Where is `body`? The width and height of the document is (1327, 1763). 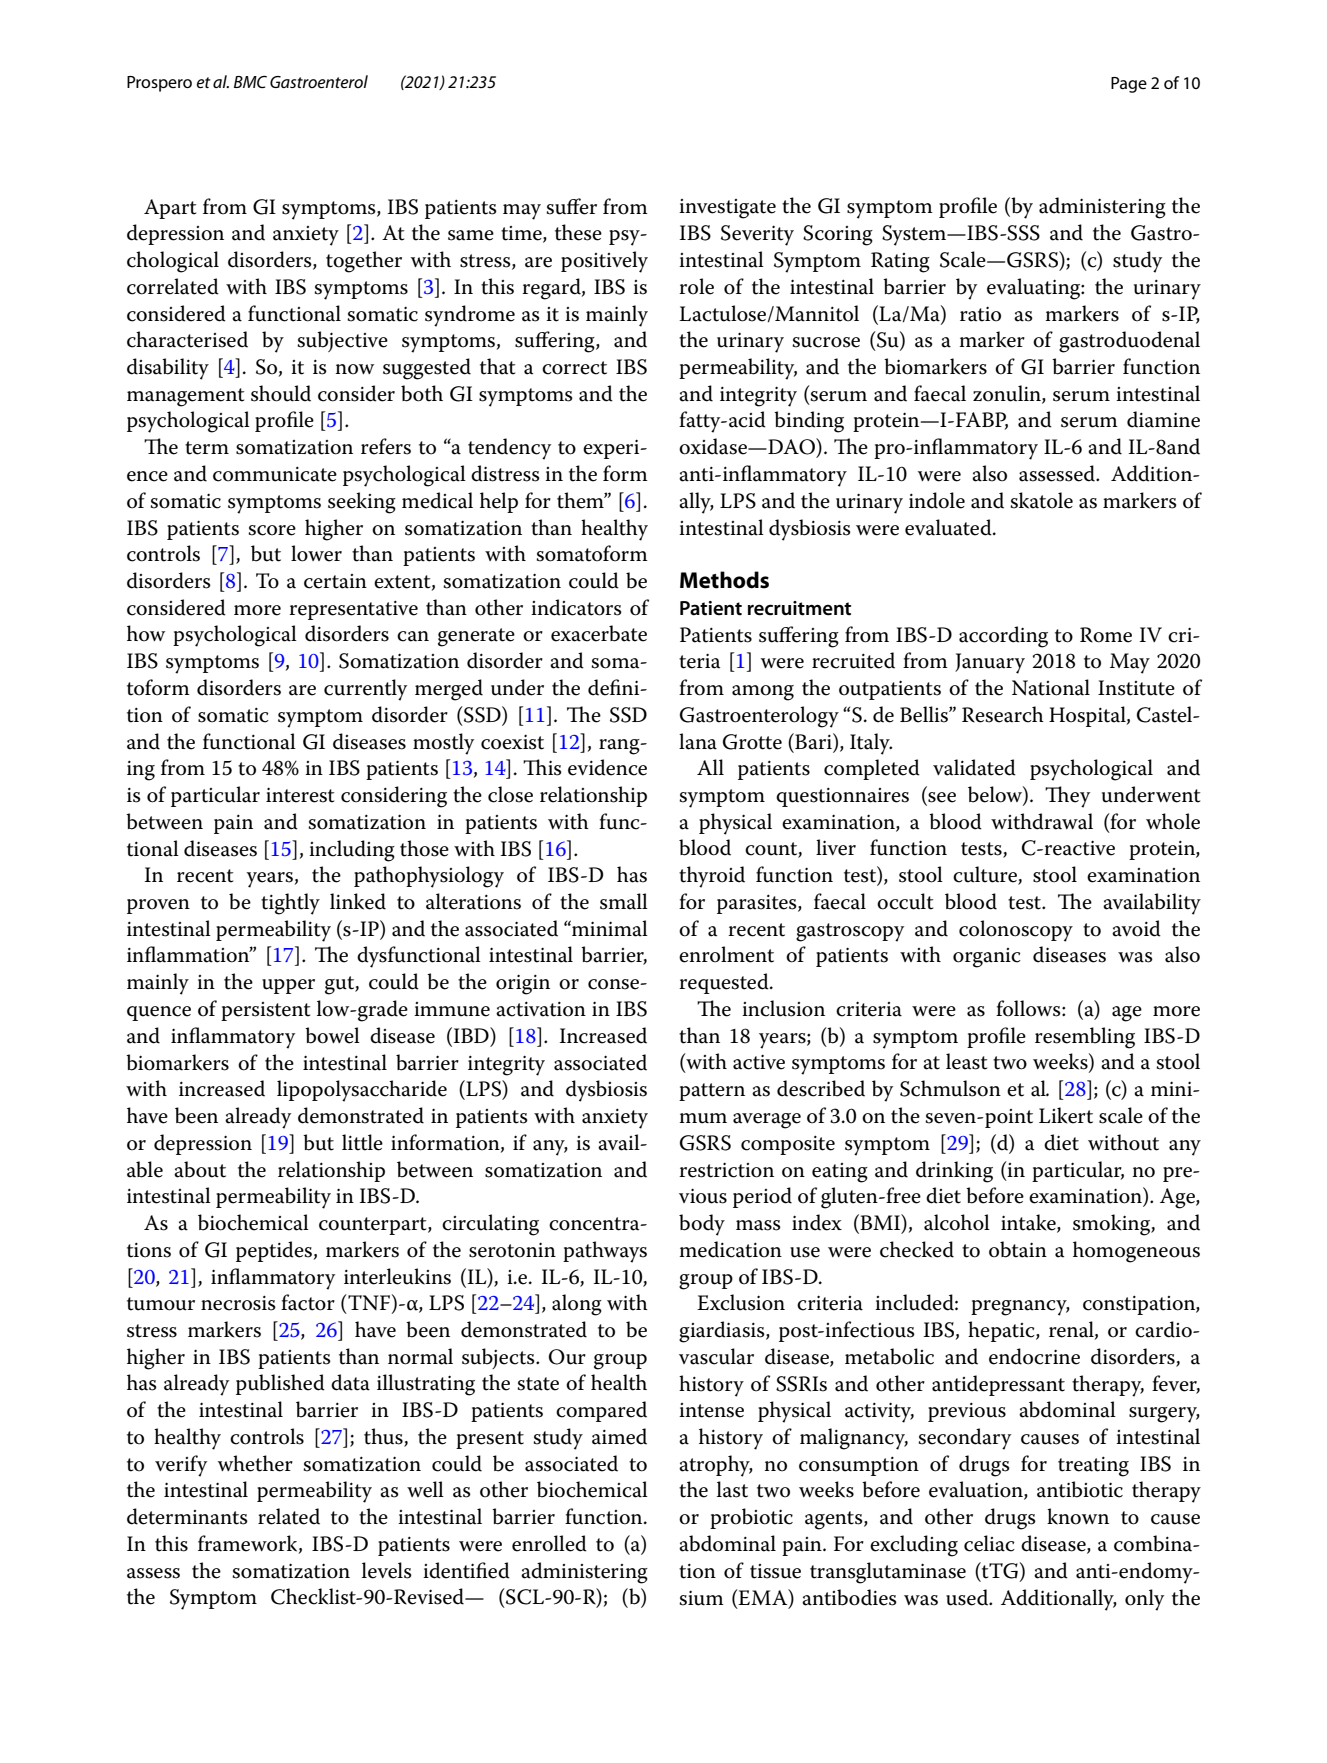
body is located at coordinates (702, 1225).
